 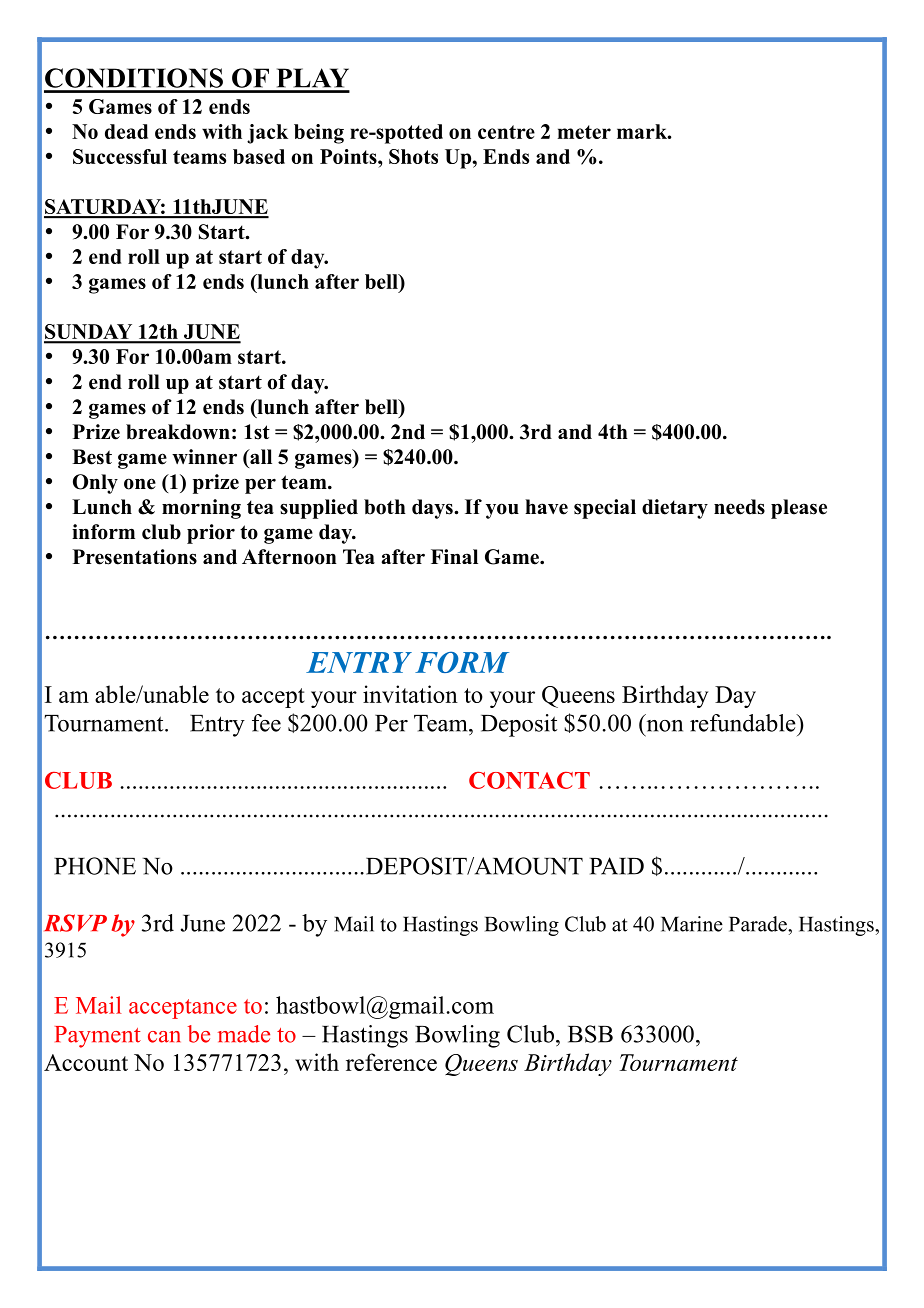 I want to click on Shots, so click(x=413, y=156).
